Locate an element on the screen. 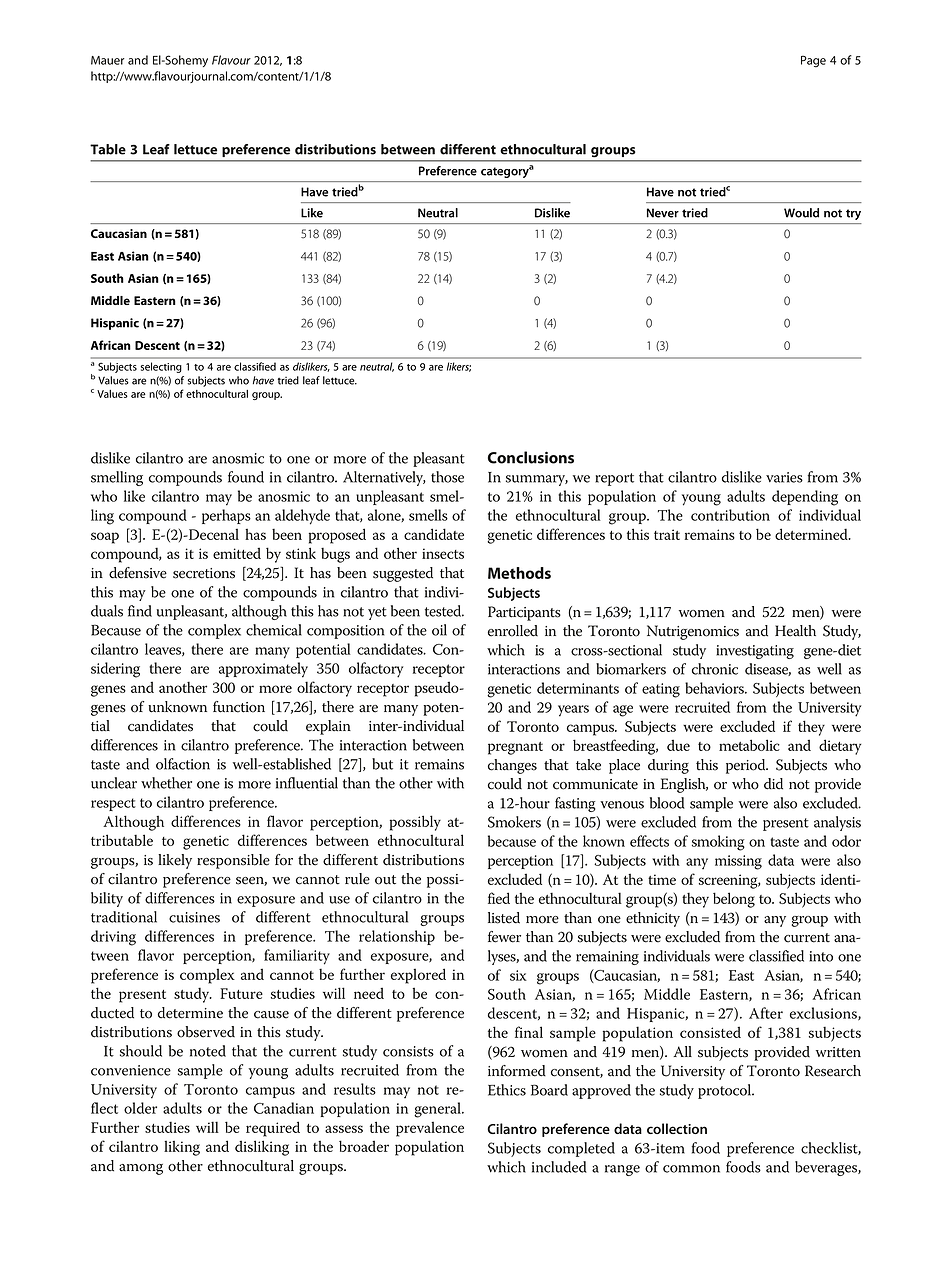 This screenshot has width=952, height=1270. among is located at coordinates (141, 1169).
